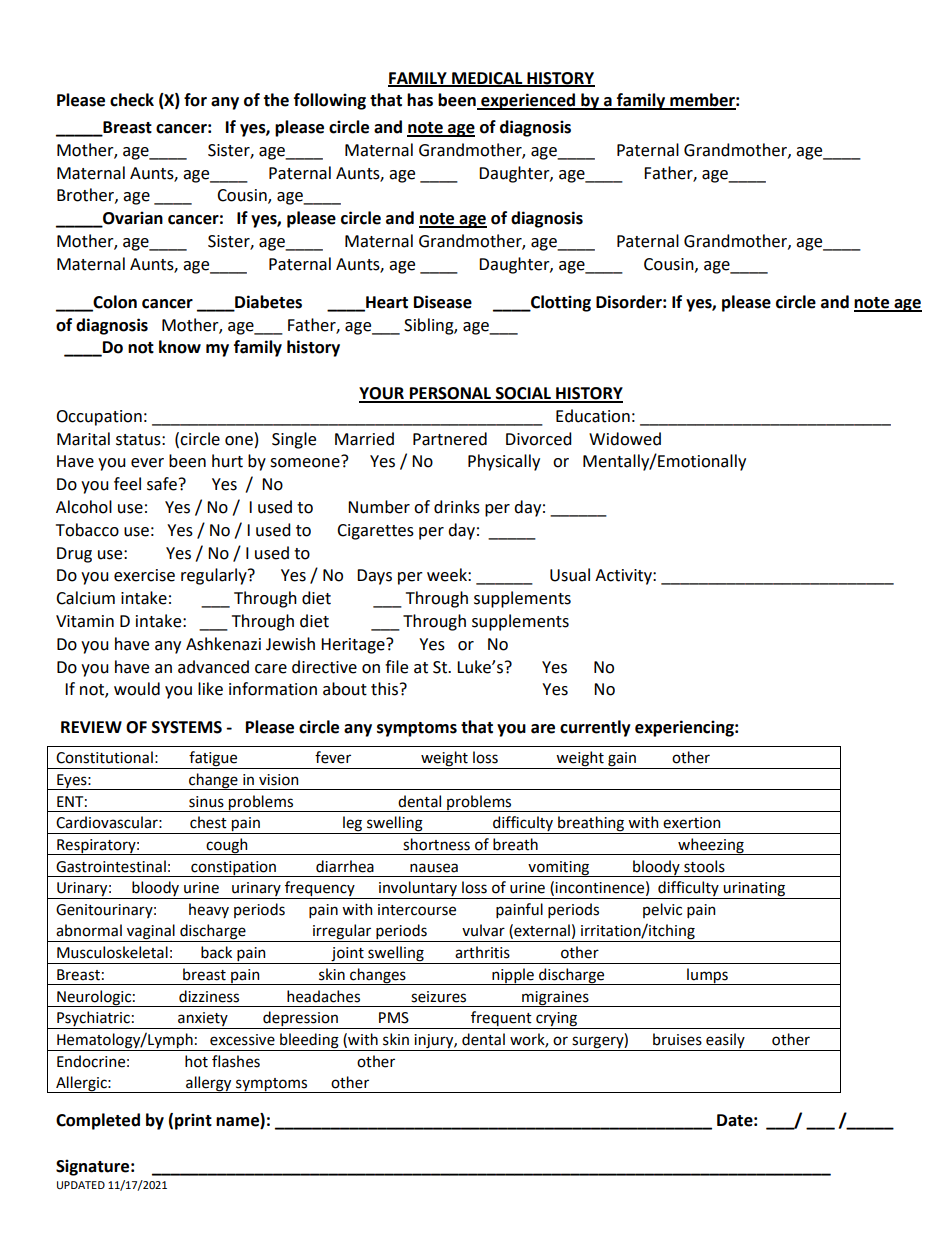 This screenshot has height=1233, width=952. Describe the element at coordinates (209, 1084) in the screenshot. I see `allergy` at that location.
